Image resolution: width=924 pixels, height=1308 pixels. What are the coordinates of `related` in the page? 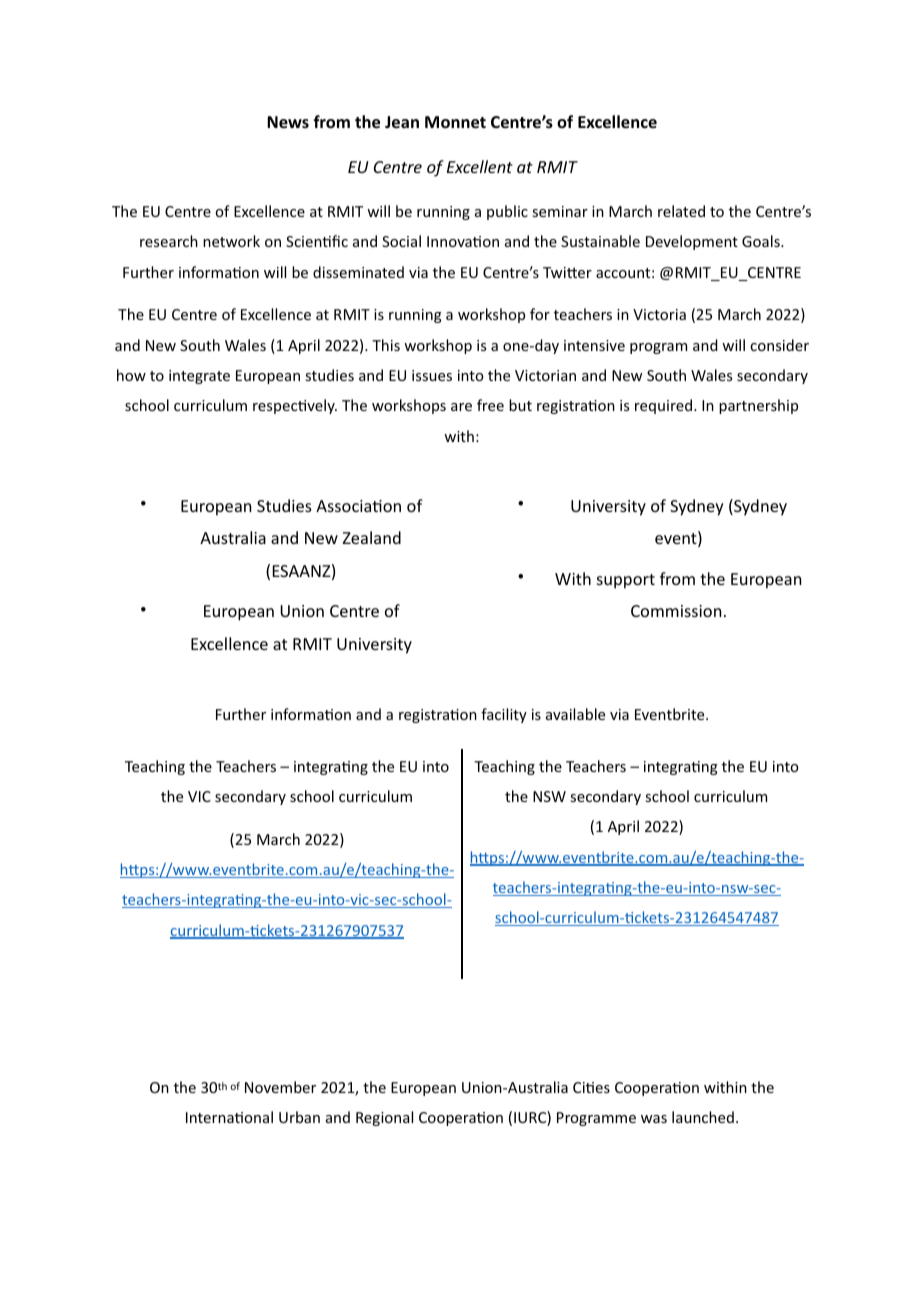 It's located at (681, 211).
